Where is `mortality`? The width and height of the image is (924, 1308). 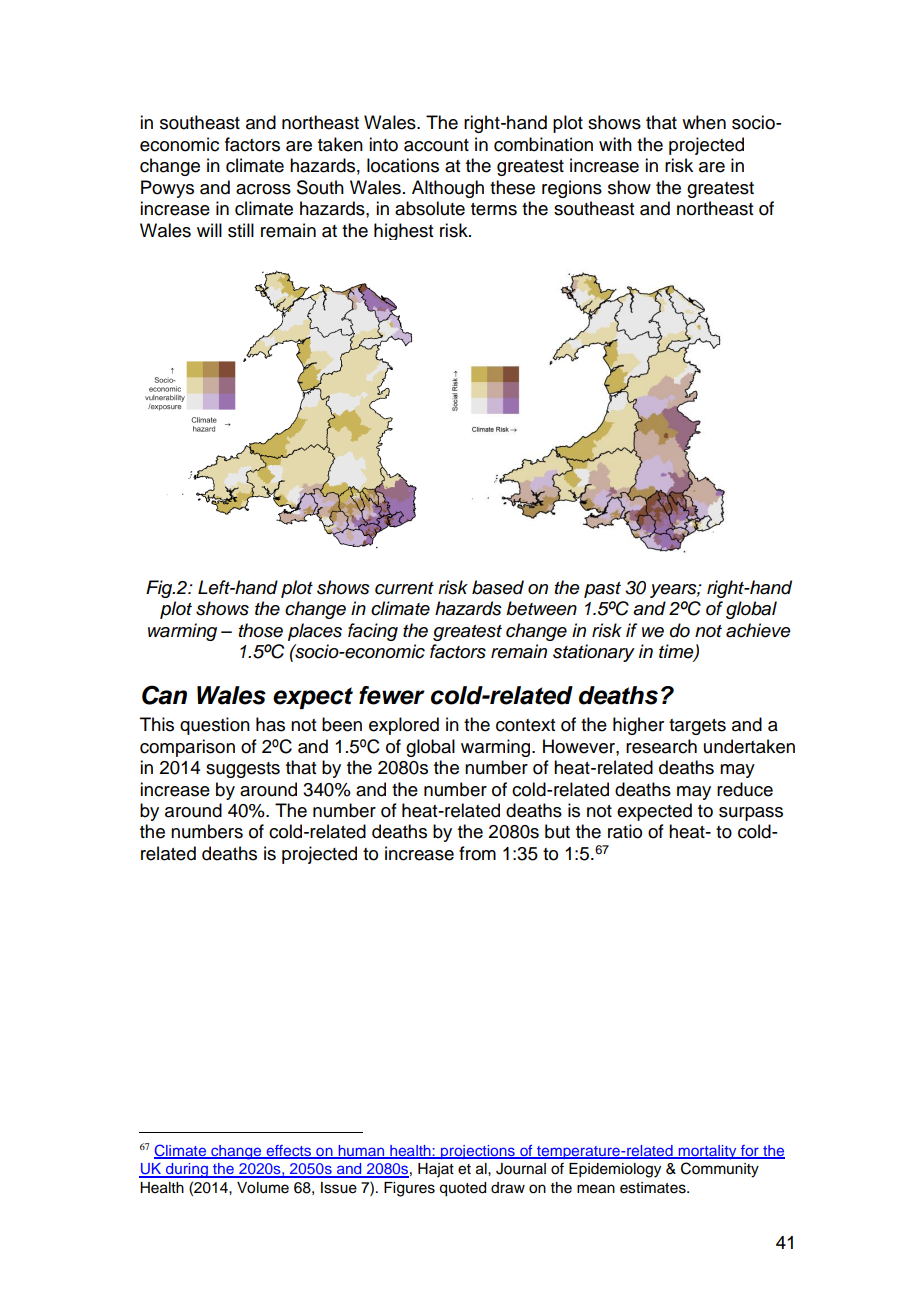 mortality is located at coordinates (707, 1152).
